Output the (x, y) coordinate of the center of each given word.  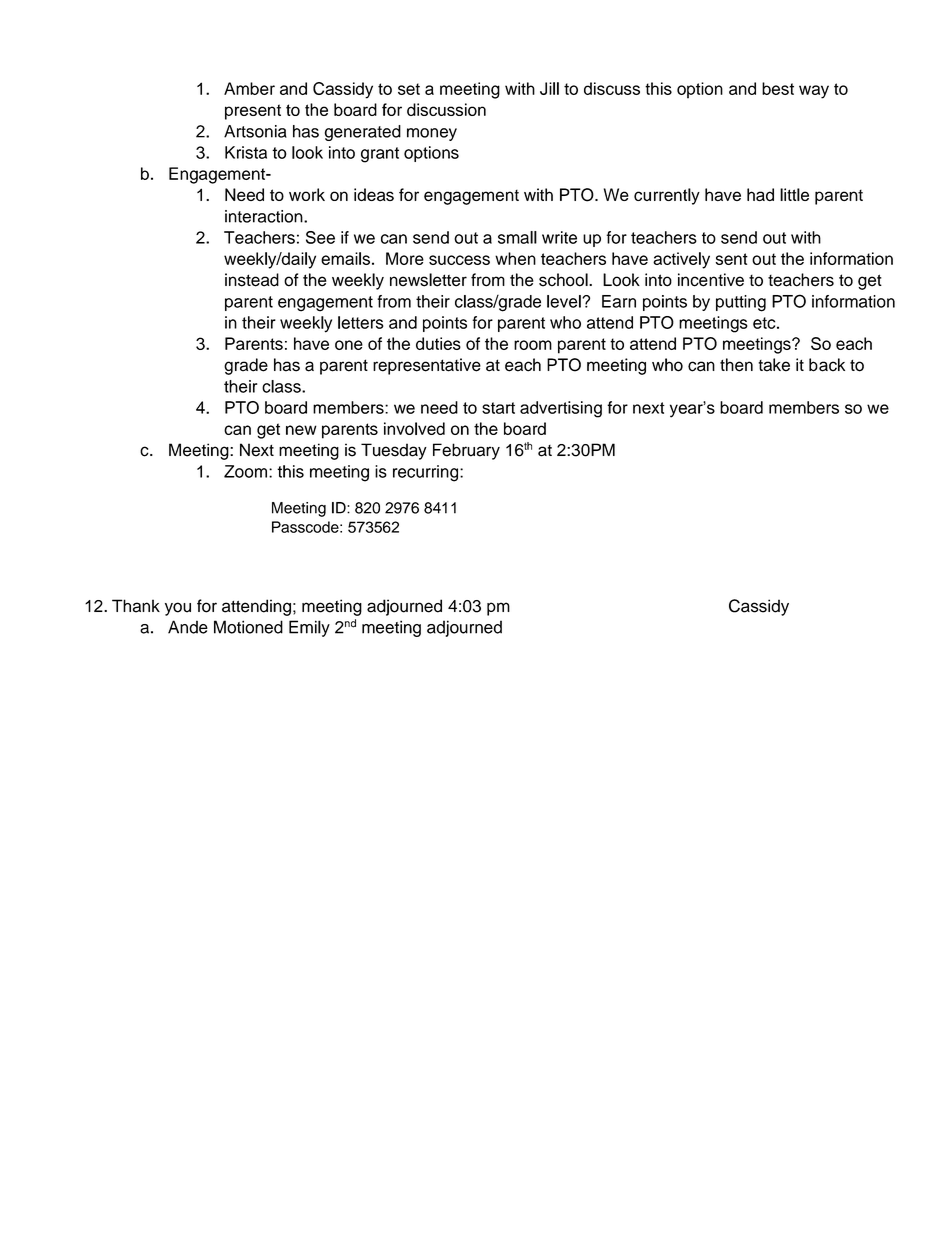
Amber (249, 88)
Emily (309, 628)
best (778, 88)
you (178, 609)
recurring (427, 473)
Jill (549, 88)
